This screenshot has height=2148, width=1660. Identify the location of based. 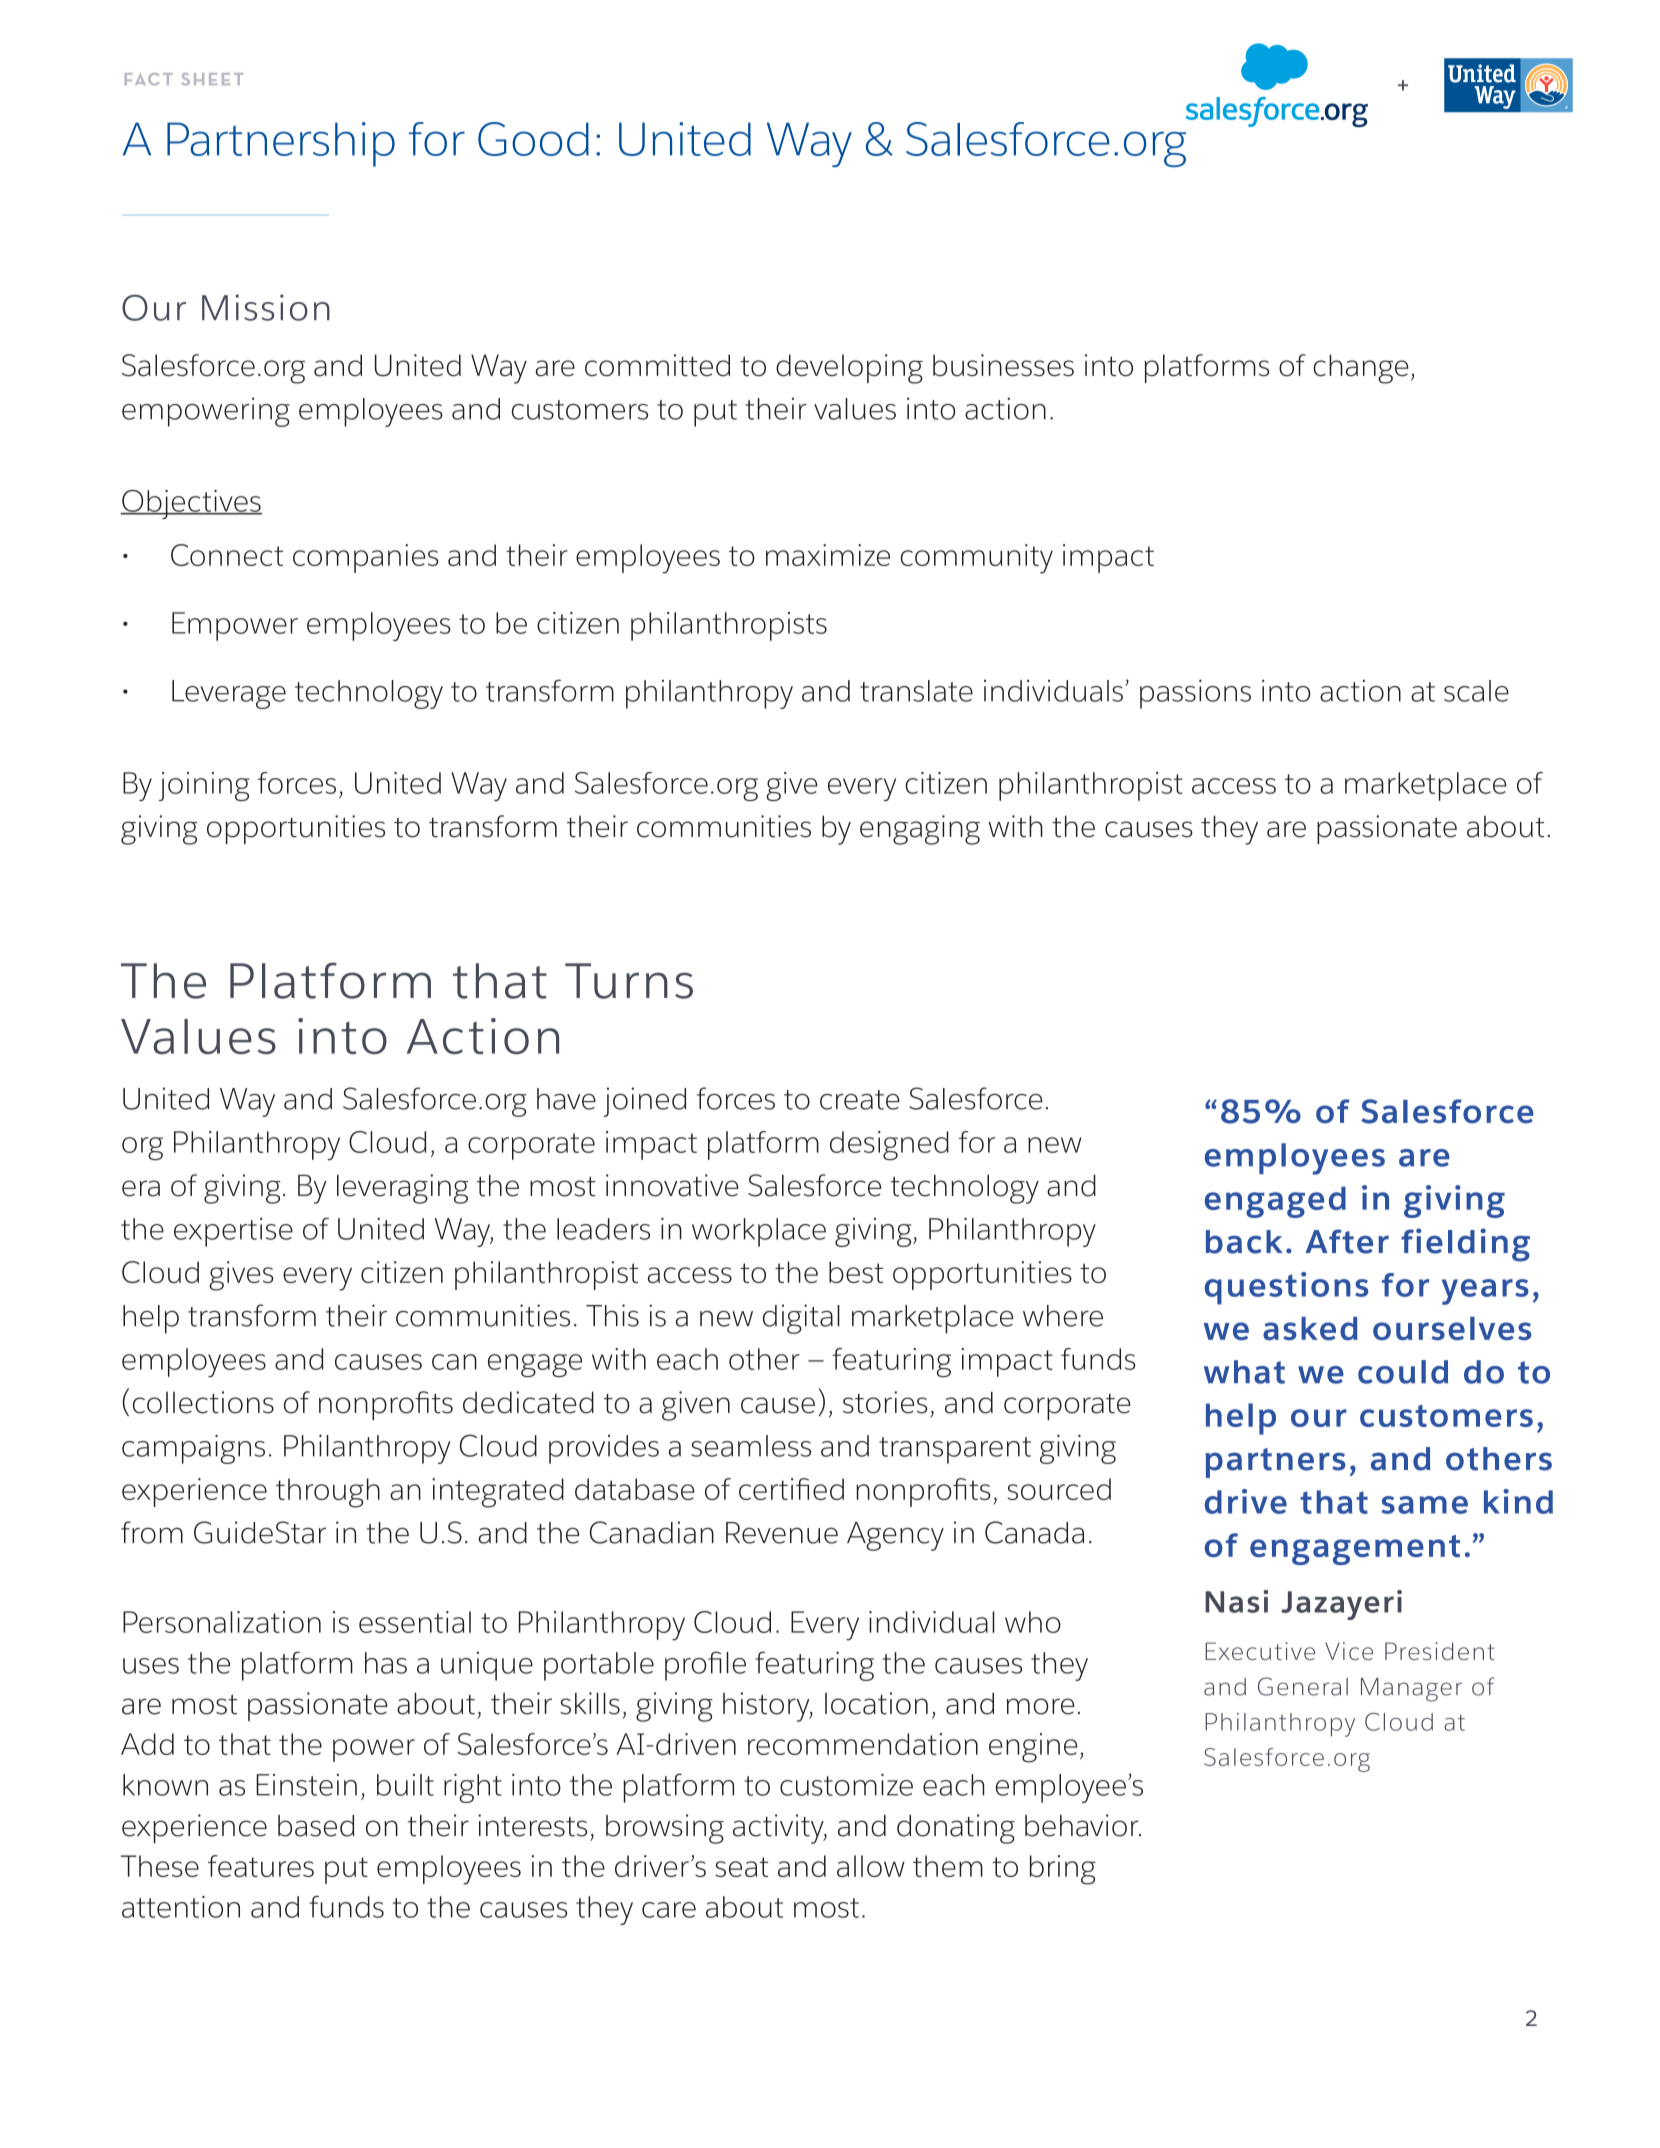
(316, 1826).
